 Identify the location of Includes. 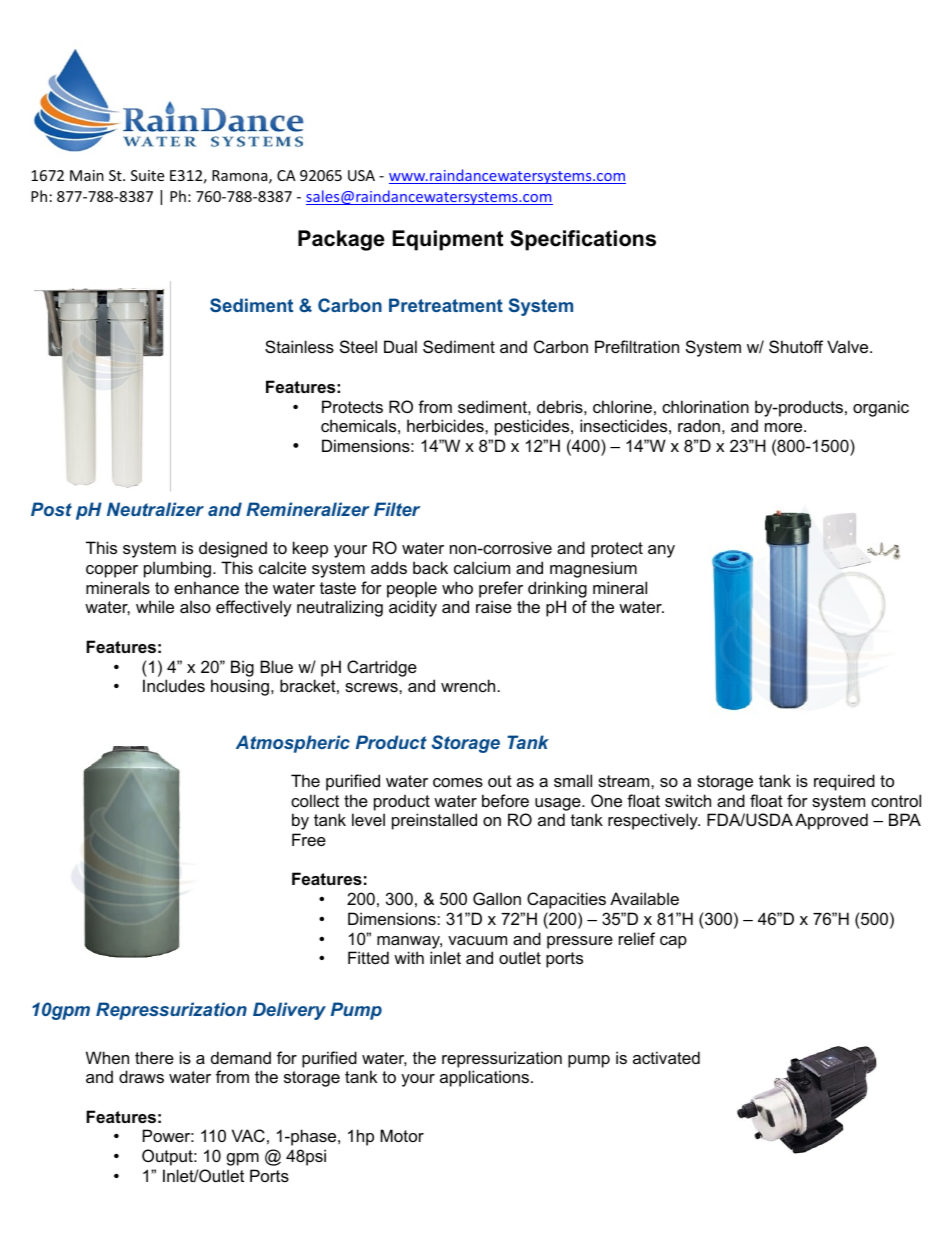
(174, 685).
